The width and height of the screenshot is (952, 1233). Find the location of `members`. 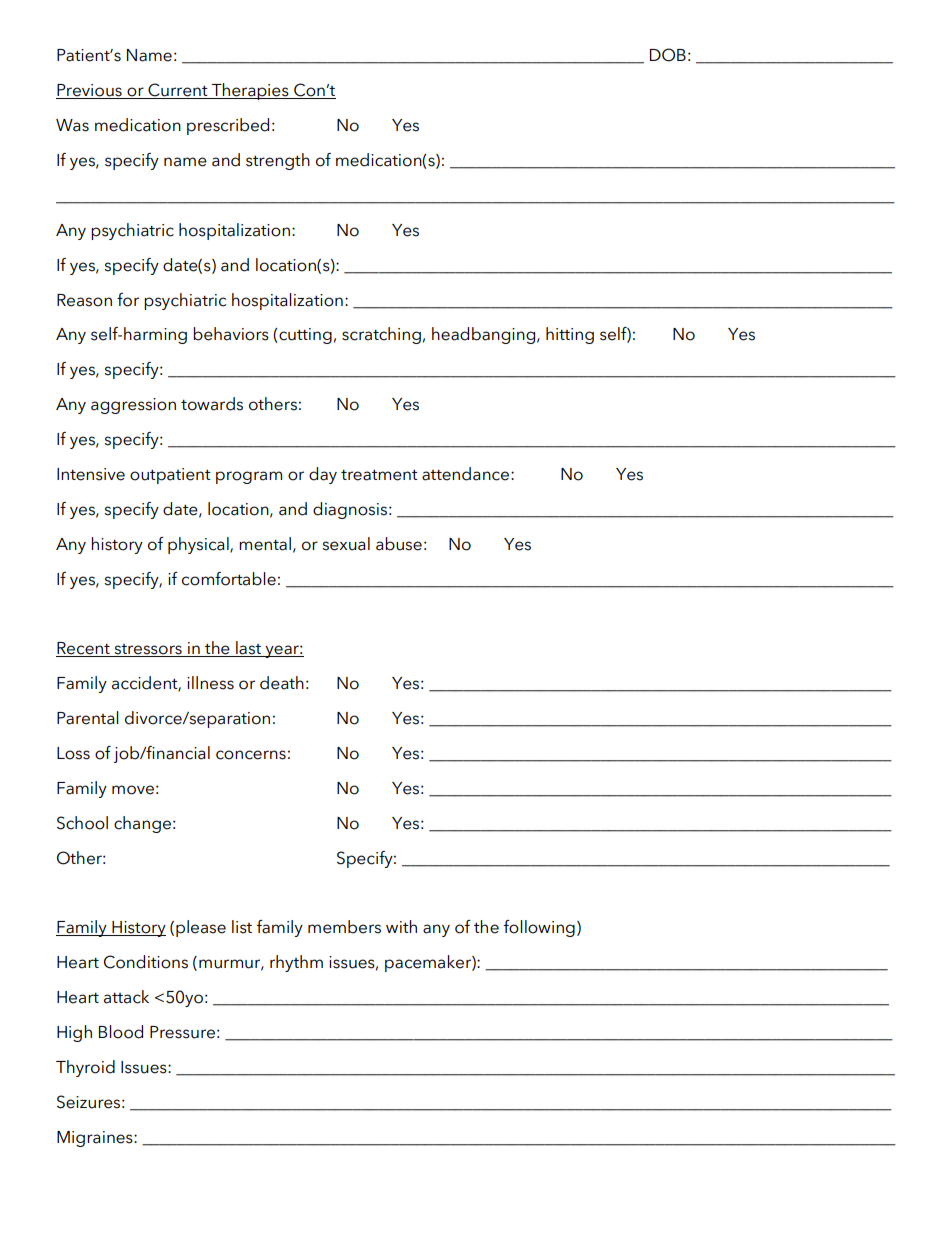

members is located at coordinates (344, 927).
